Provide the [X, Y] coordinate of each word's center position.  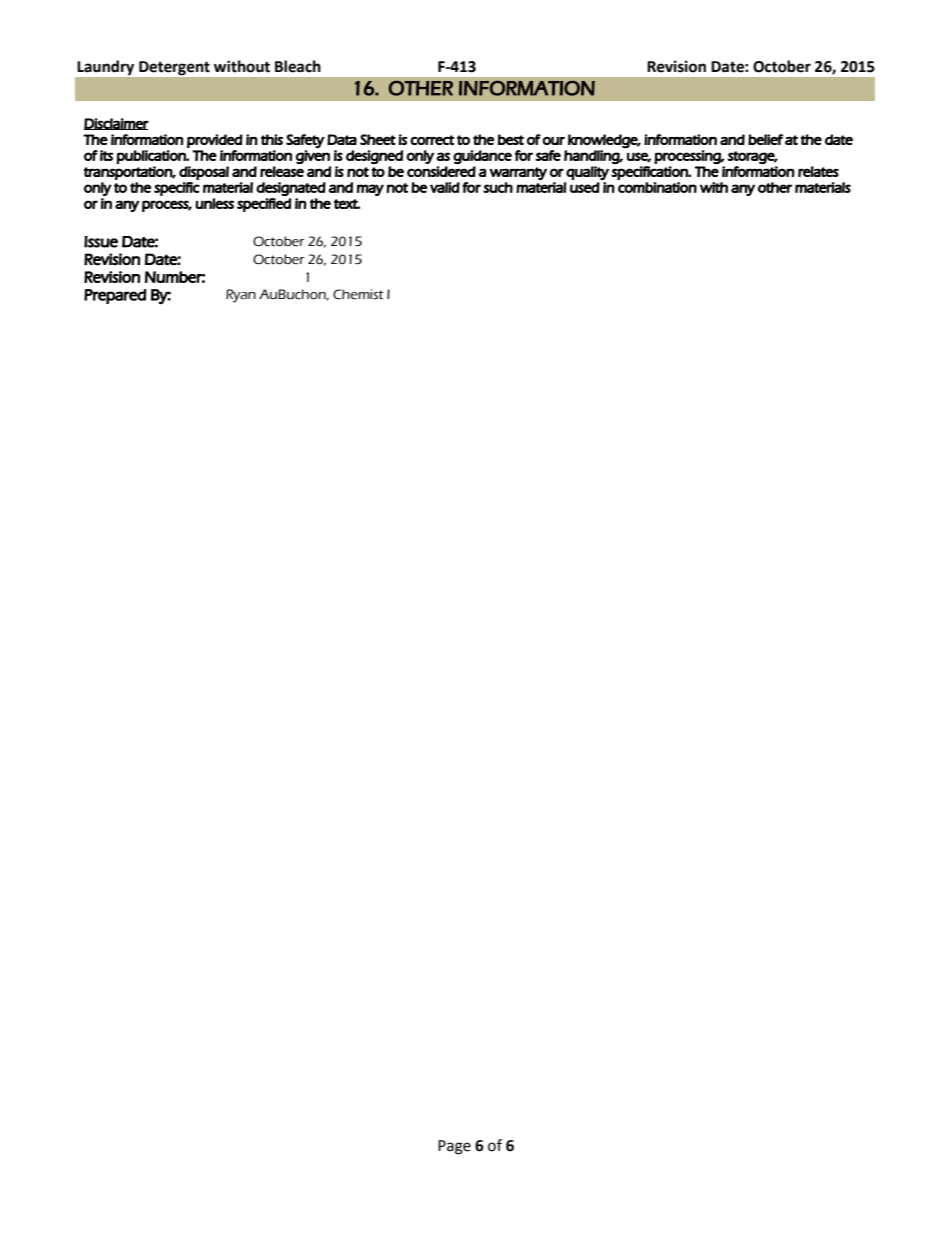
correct [432, 140]
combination [657, 187]
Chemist [358, 294]
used [585, 187]
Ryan [241, 296]
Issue [101, 242]
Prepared [115, 296]
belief [765, 139]
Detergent [174, 68]
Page [454, 1147]
